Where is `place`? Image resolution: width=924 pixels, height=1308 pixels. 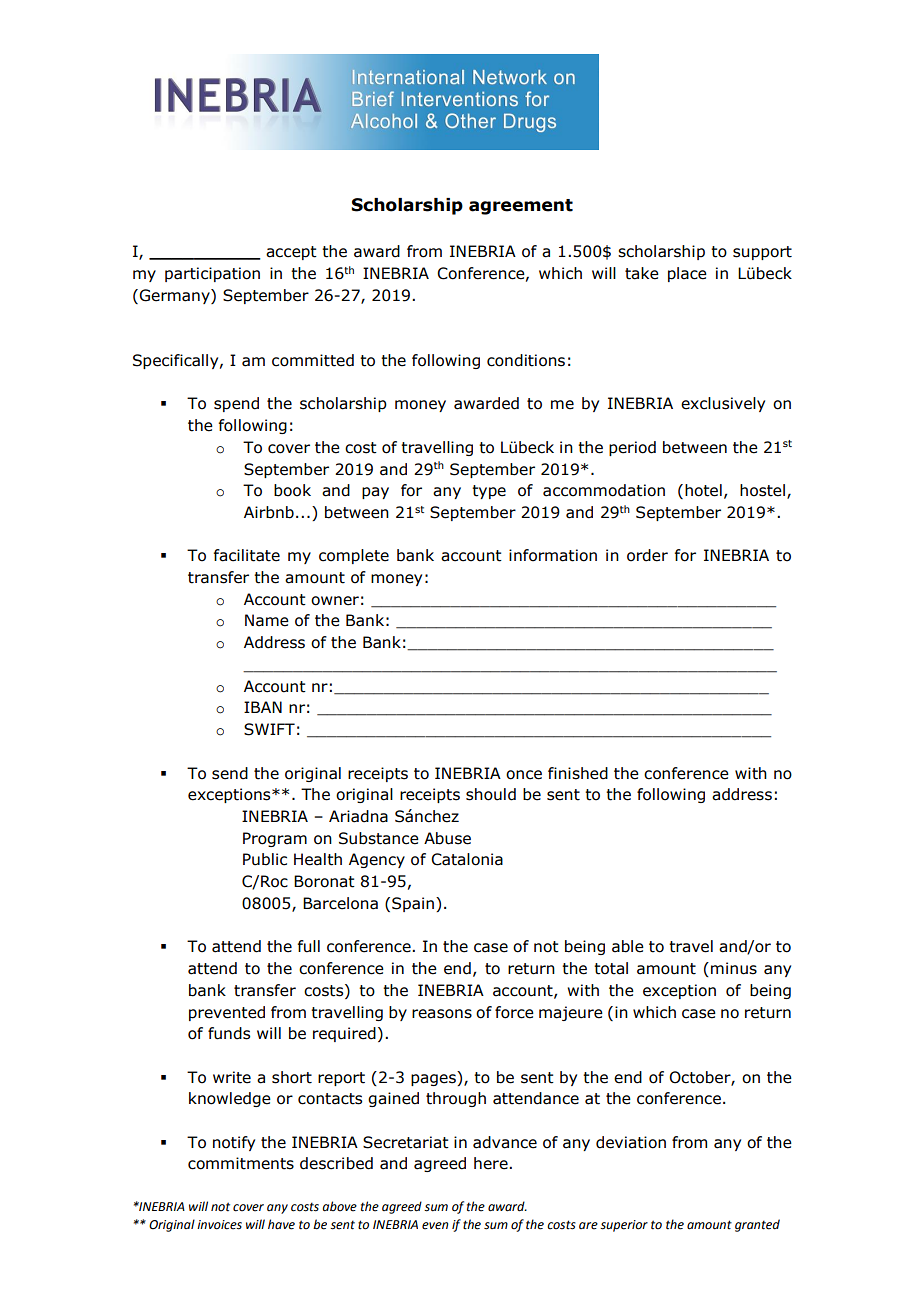
place is located at coordinates (687, 274).
